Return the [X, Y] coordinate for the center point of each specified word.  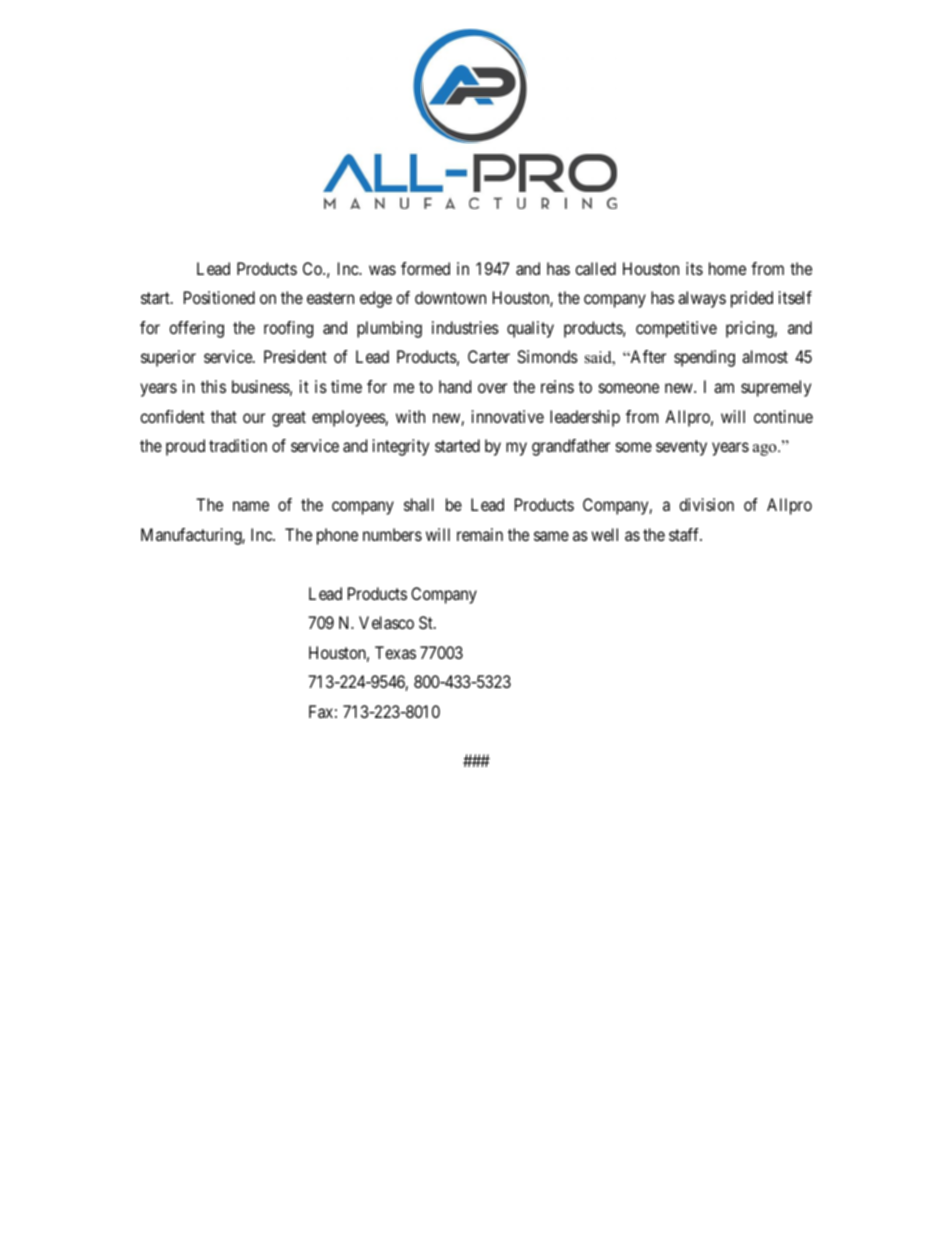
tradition [238, 445]
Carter [489, 356]
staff [685, 534]
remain [480, 534]
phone [337, 536]
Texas [395, 652]
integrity [401, 447]
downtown [450, 297]
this [213, 386]
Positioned [219, 297]
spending [704, 358]
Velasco [386, 622]
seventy [681, 448]
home [727, 268]
